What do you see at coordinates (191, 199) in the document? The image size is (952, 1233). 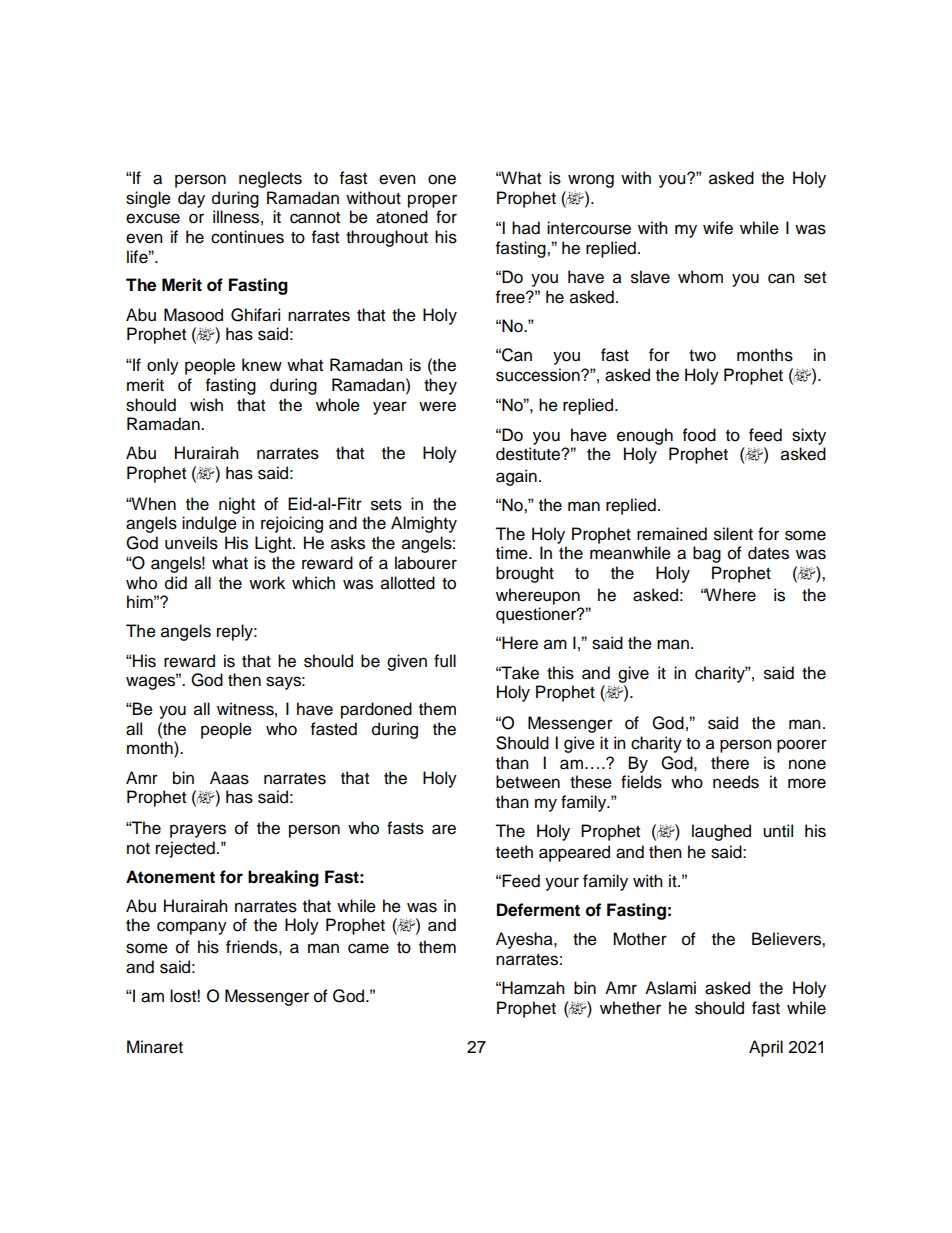 I see `day` at bounding box center [191, 199].
